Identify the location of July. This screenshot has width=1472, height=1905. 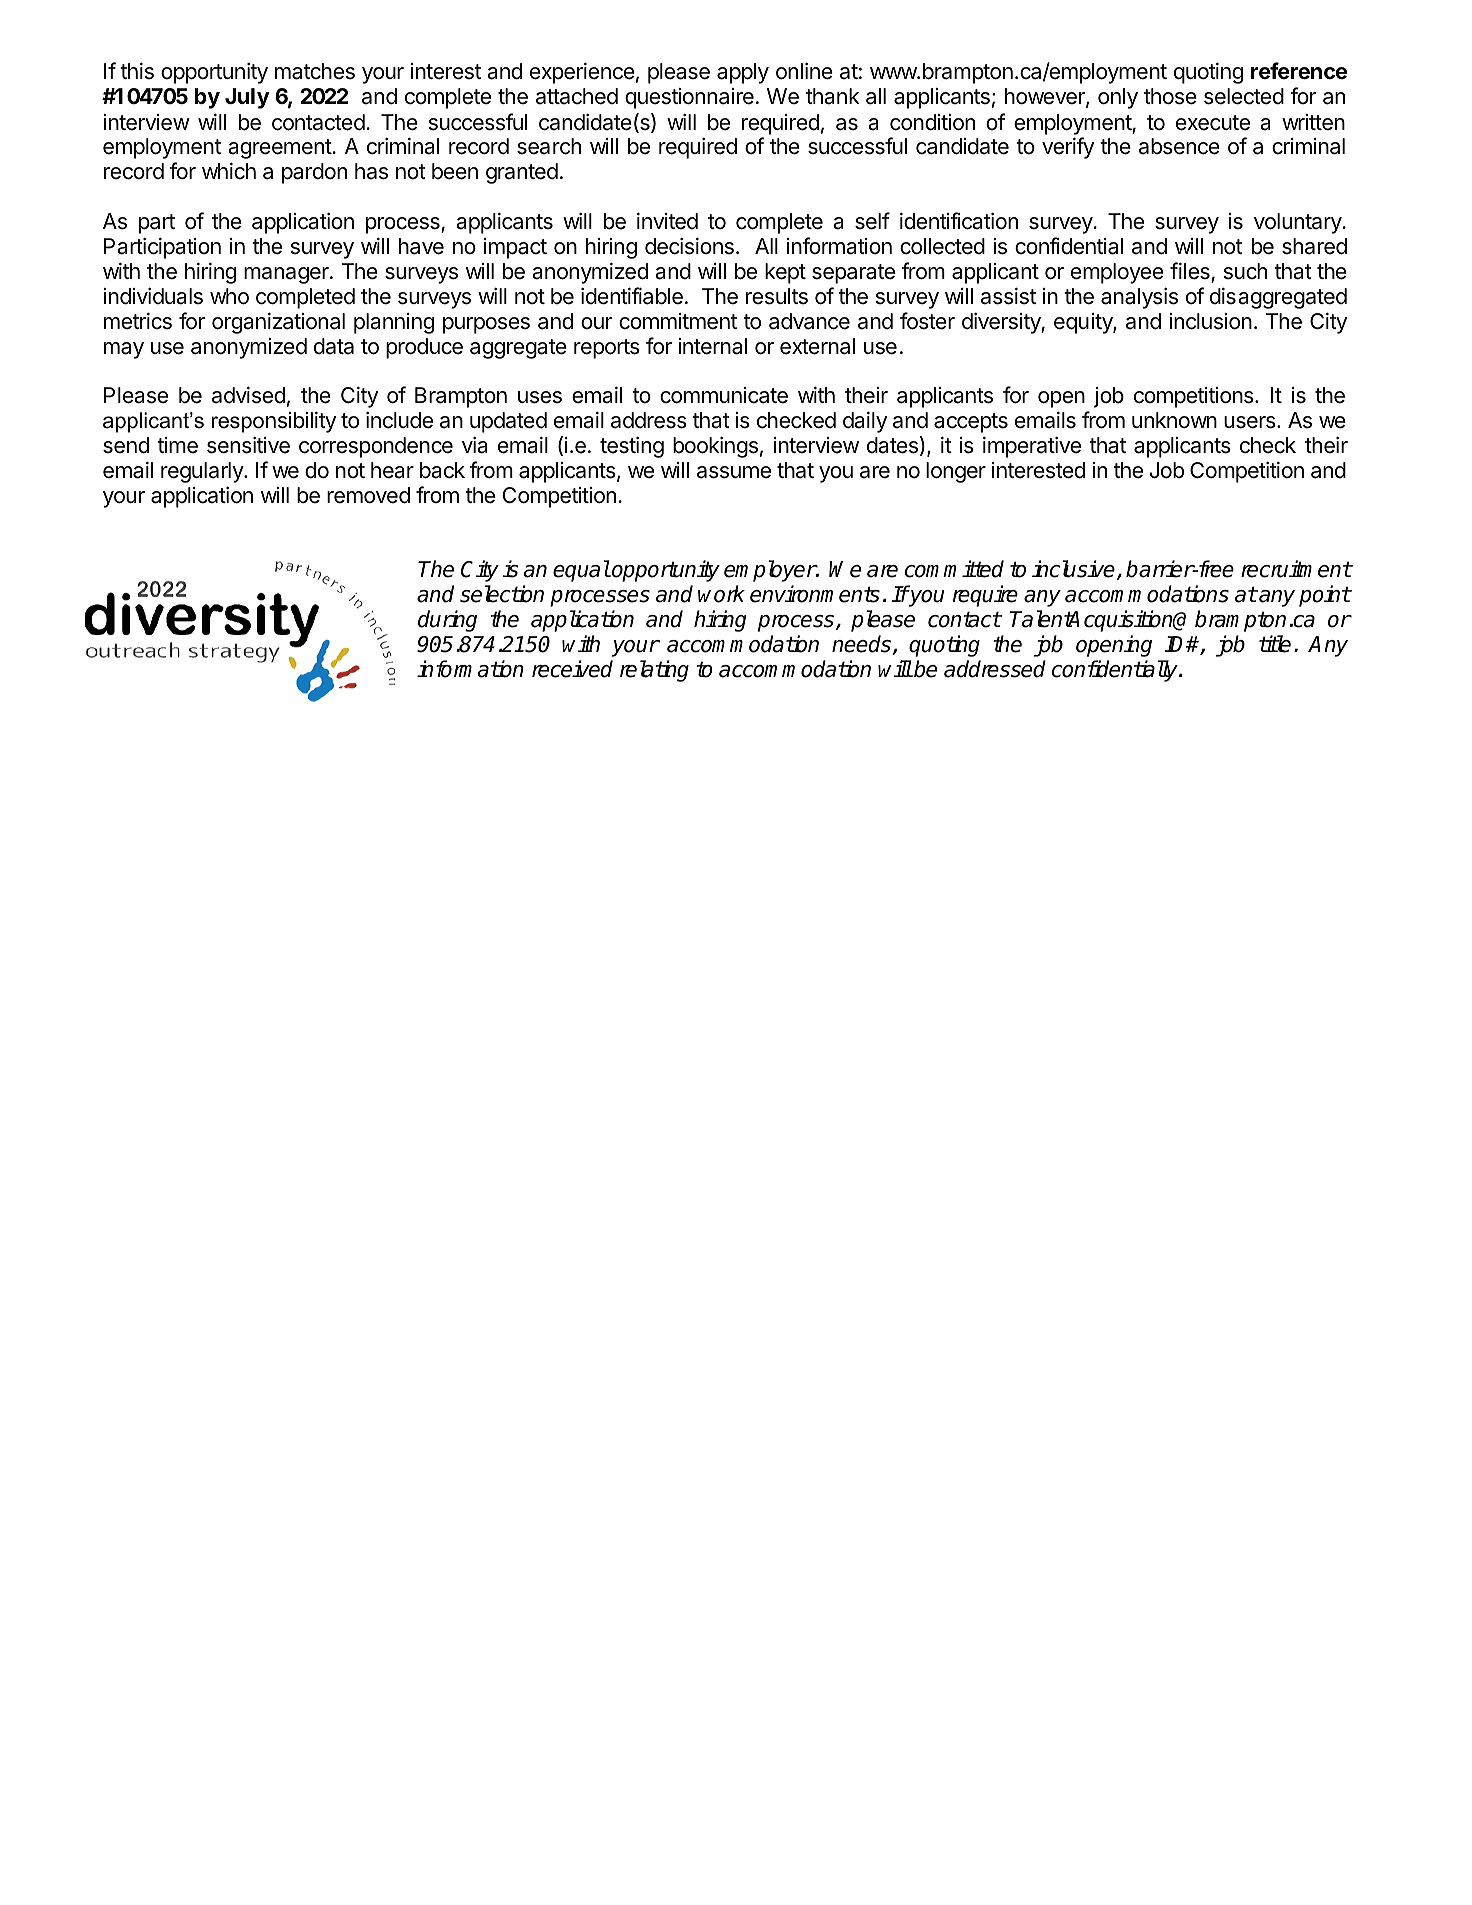
(247, 98).
